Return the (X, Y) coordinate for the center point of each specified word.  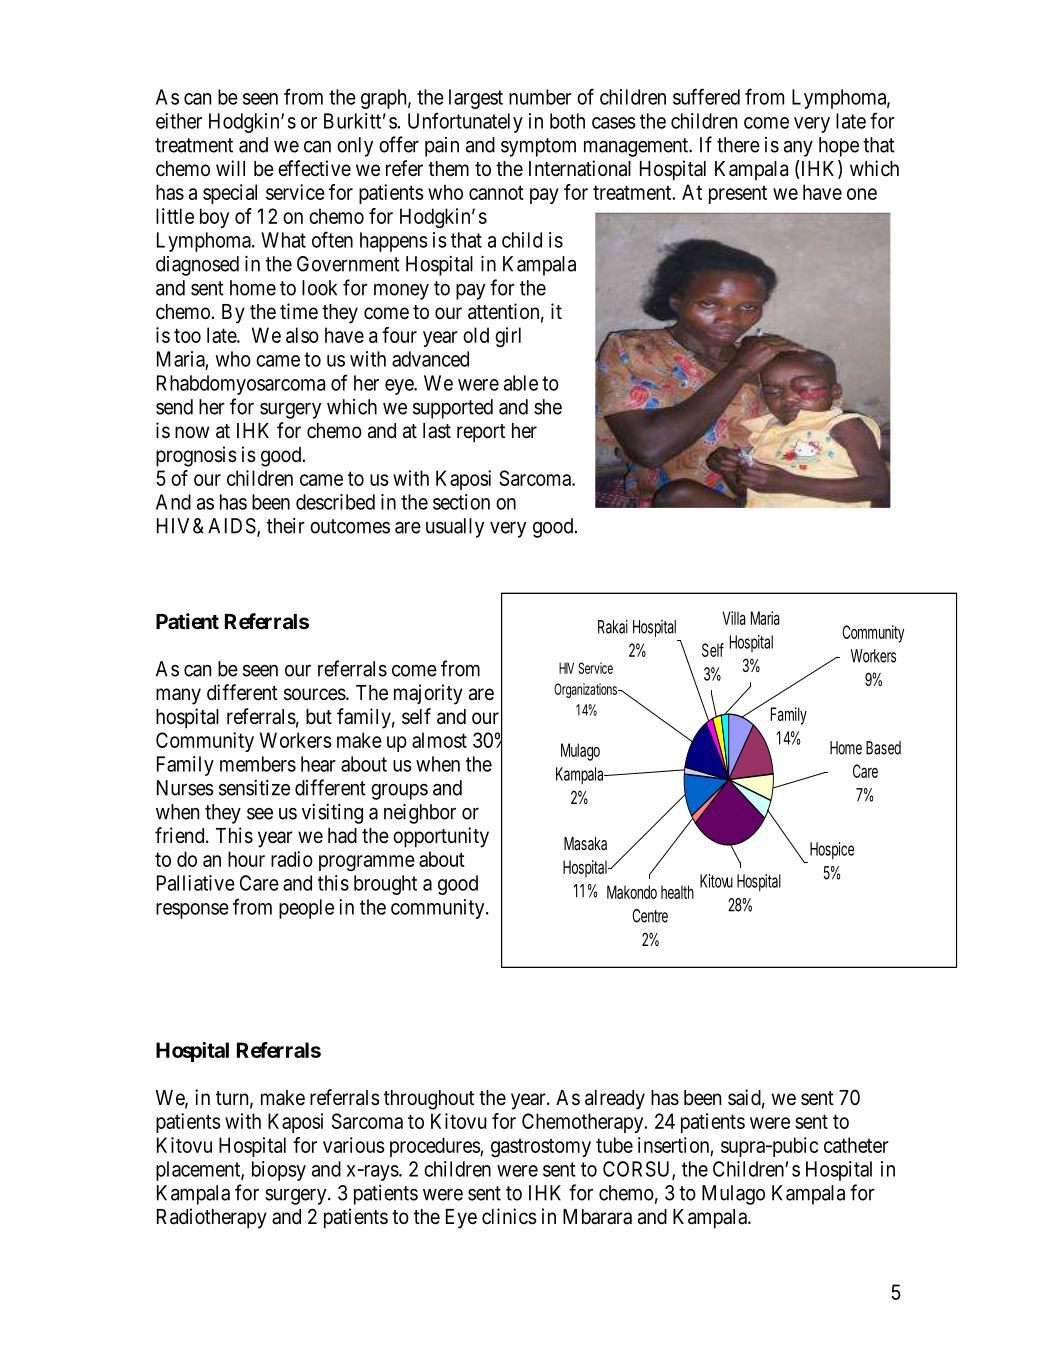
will (230, 168)
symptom (538, 147)
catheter (856, 1145)
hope (839, 147)
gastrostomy (541, 1147)
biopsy (279, 1171)
